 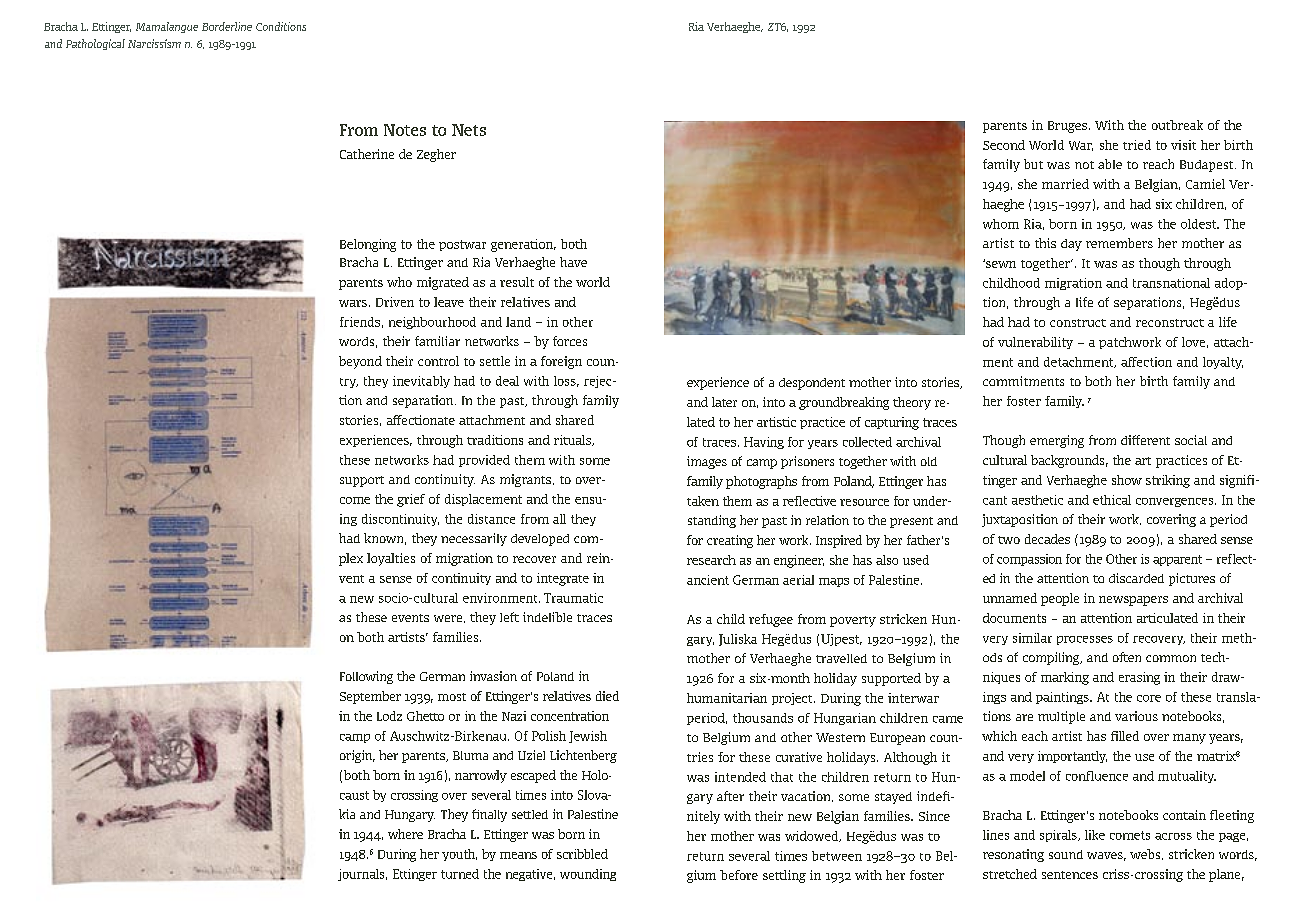 What do you see at coordinates (582, 854) in the page?
I see `scribbled` at bounding box center [582, 854].
